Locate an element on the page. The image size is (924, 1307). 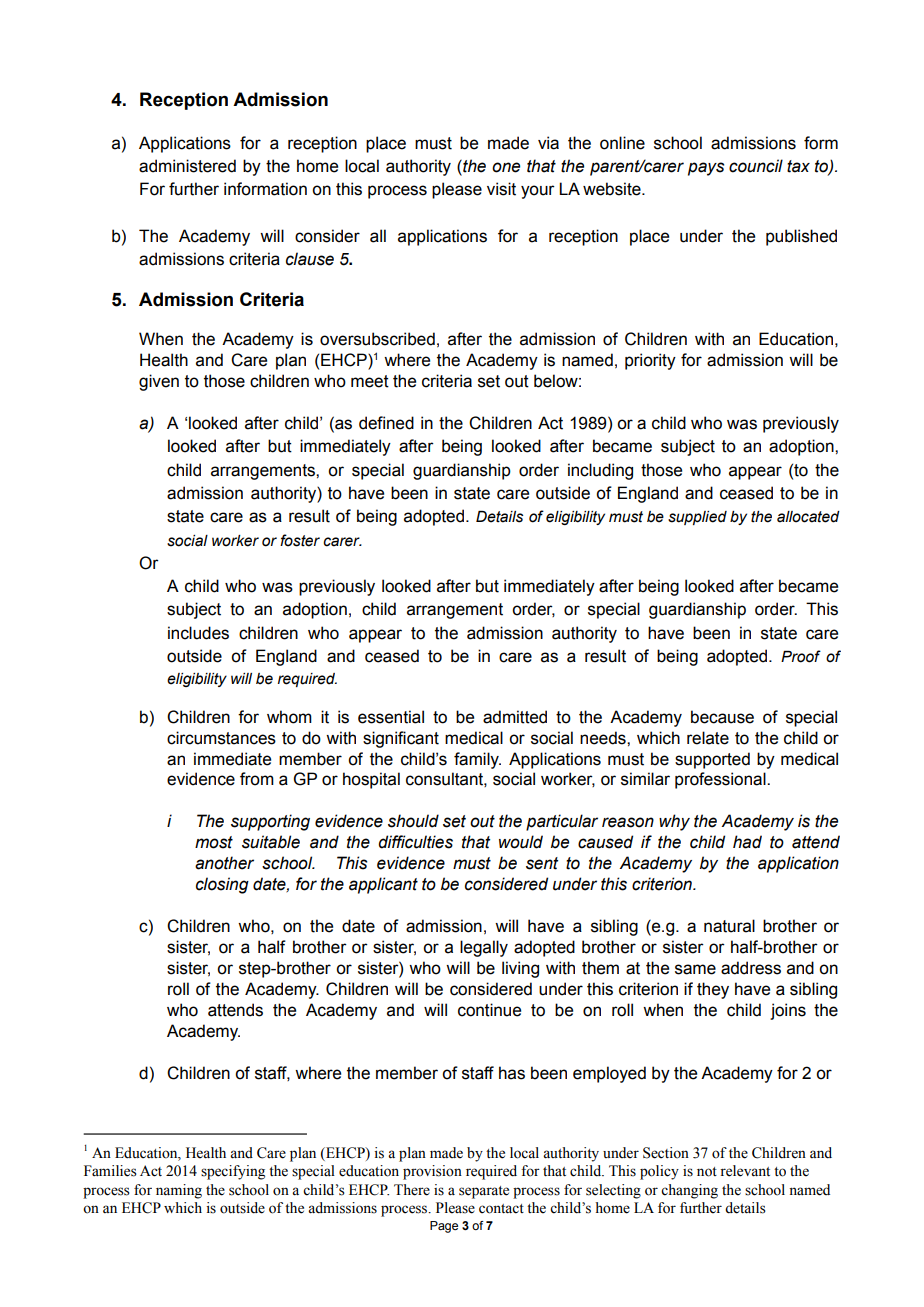
they is located at coordinates (713, 990).
